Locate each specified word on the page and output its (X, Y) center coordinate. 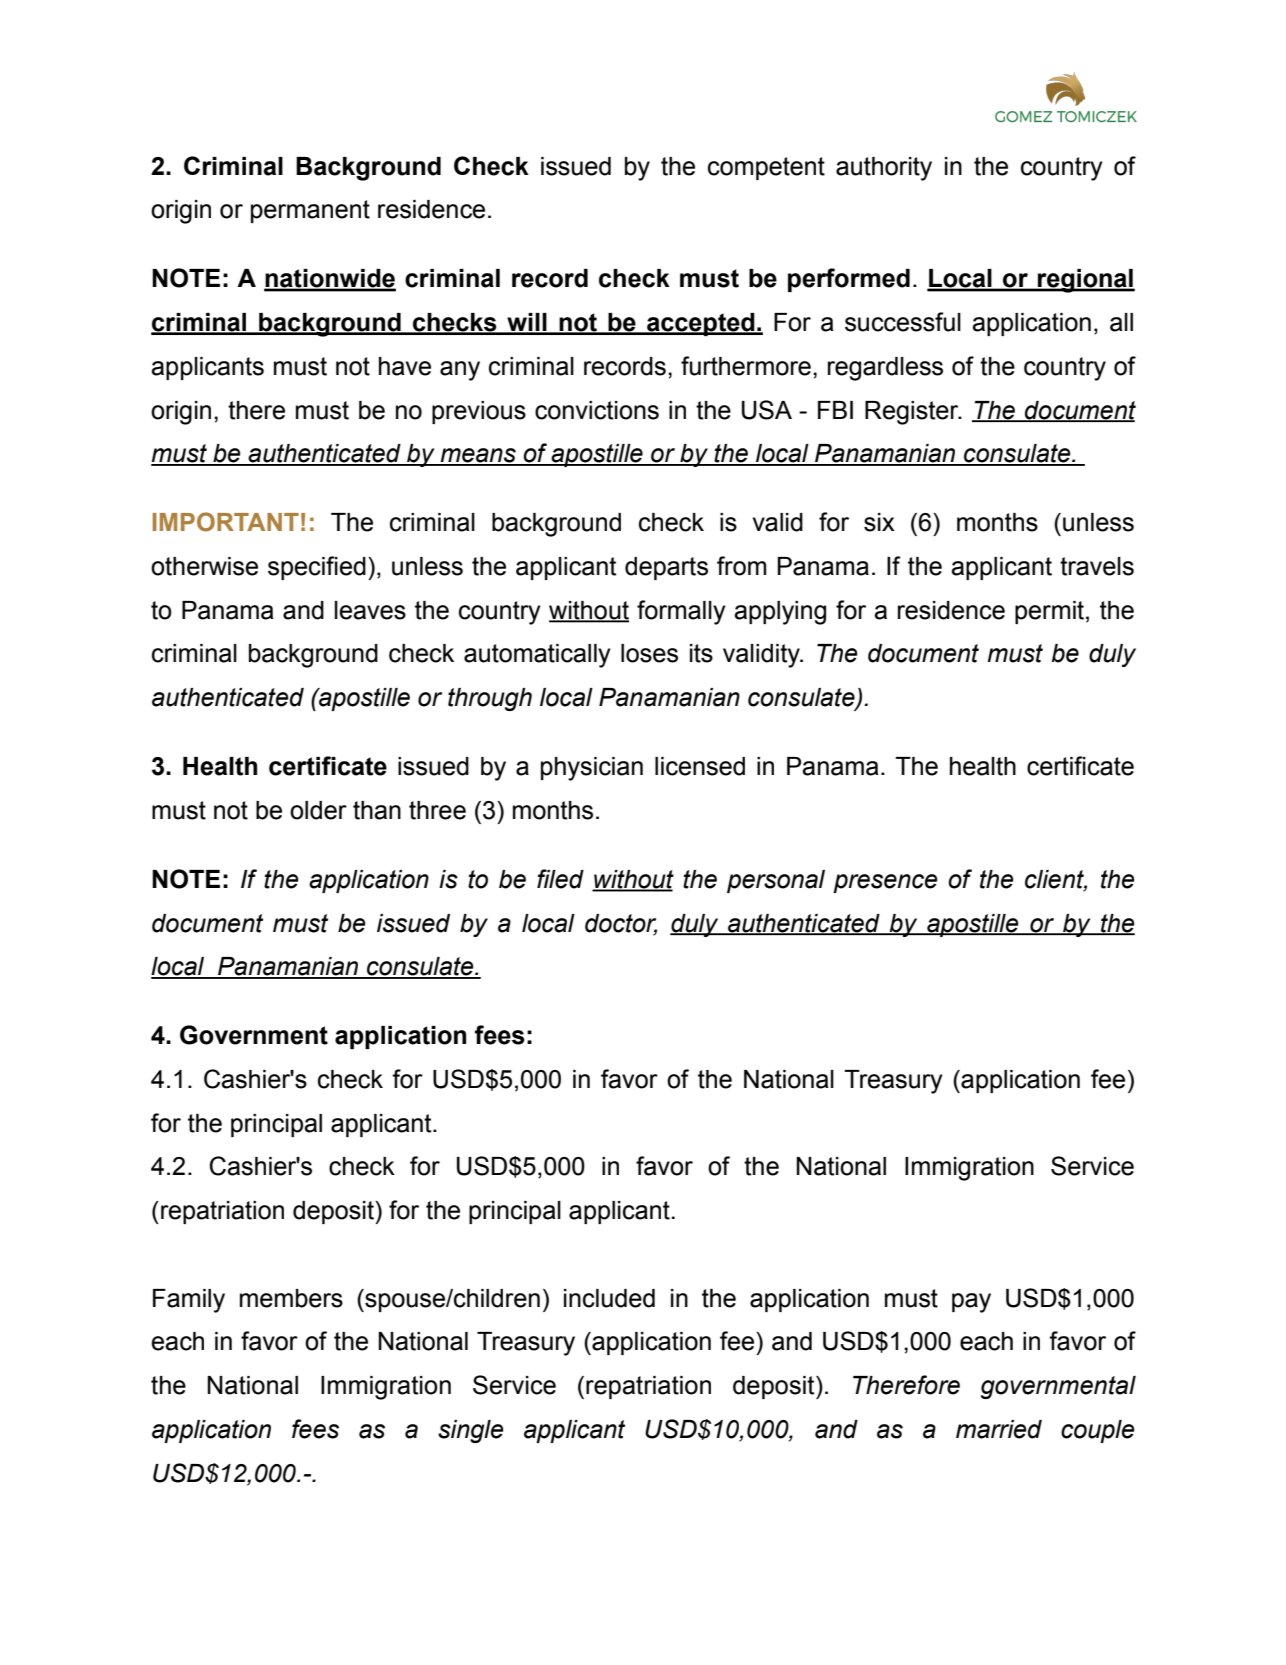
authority (884, 169)
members (291, 1298)
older (318, 810)
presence (885, 883)
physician (592, 769)
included (609, 1298)
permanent (310, 211)
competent (766, 168)
